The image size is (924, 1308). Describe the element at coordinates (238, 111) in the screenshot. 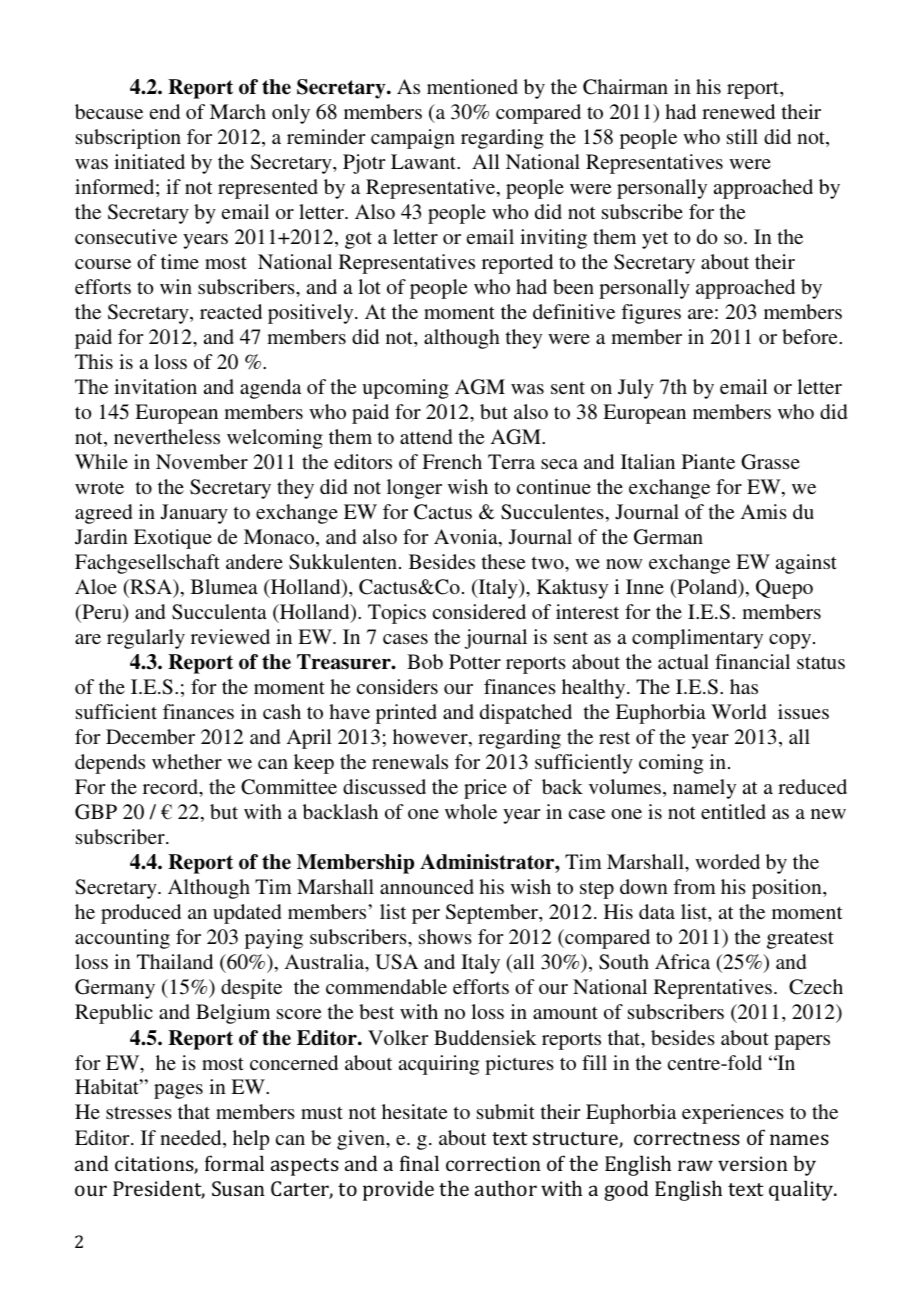

I see `March` at that location.
